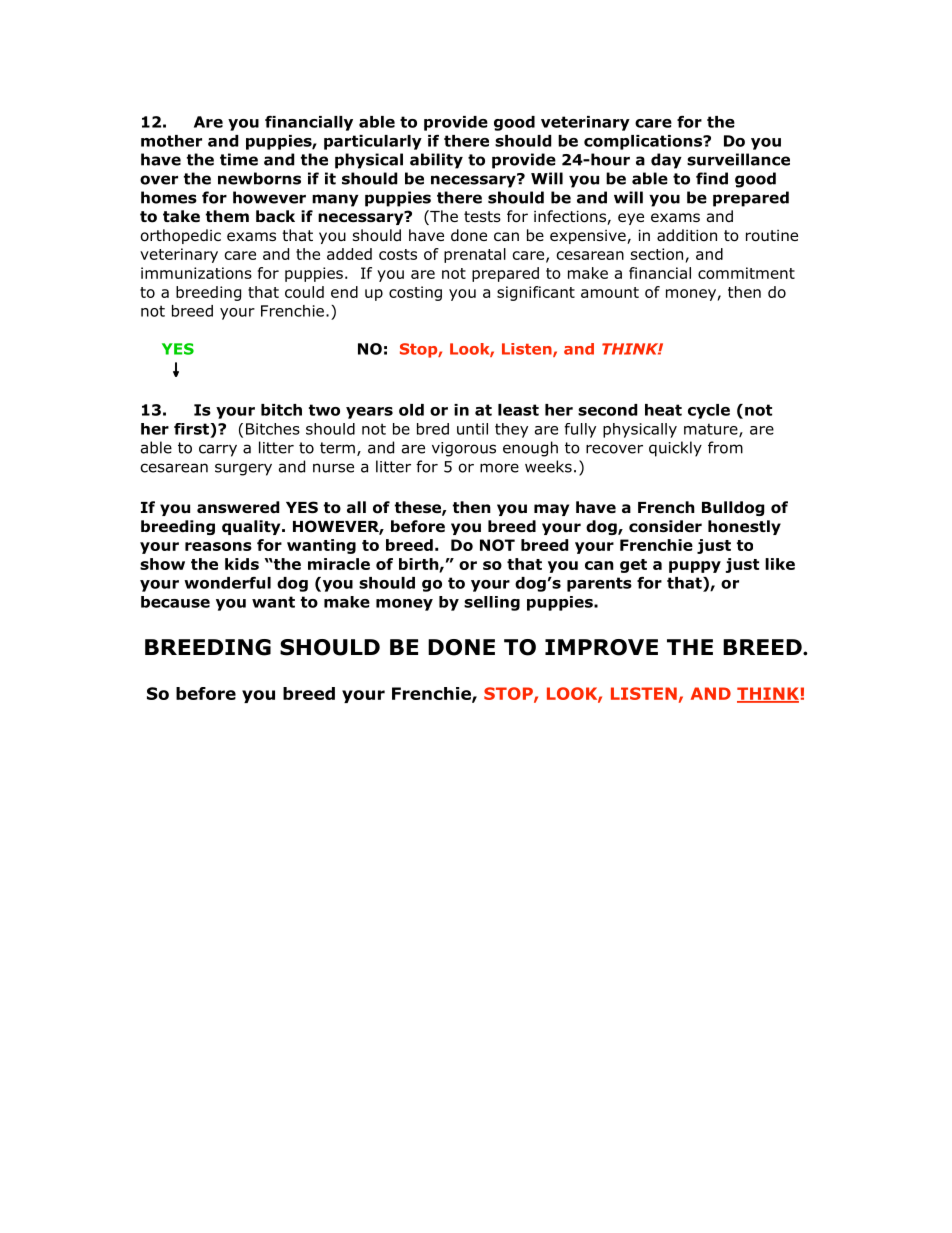 This screenshot has height=1233, width=952. What do you see at coordinates (518, 410) in the screenshot?
I see `least` at bounding box center [518, 410].
